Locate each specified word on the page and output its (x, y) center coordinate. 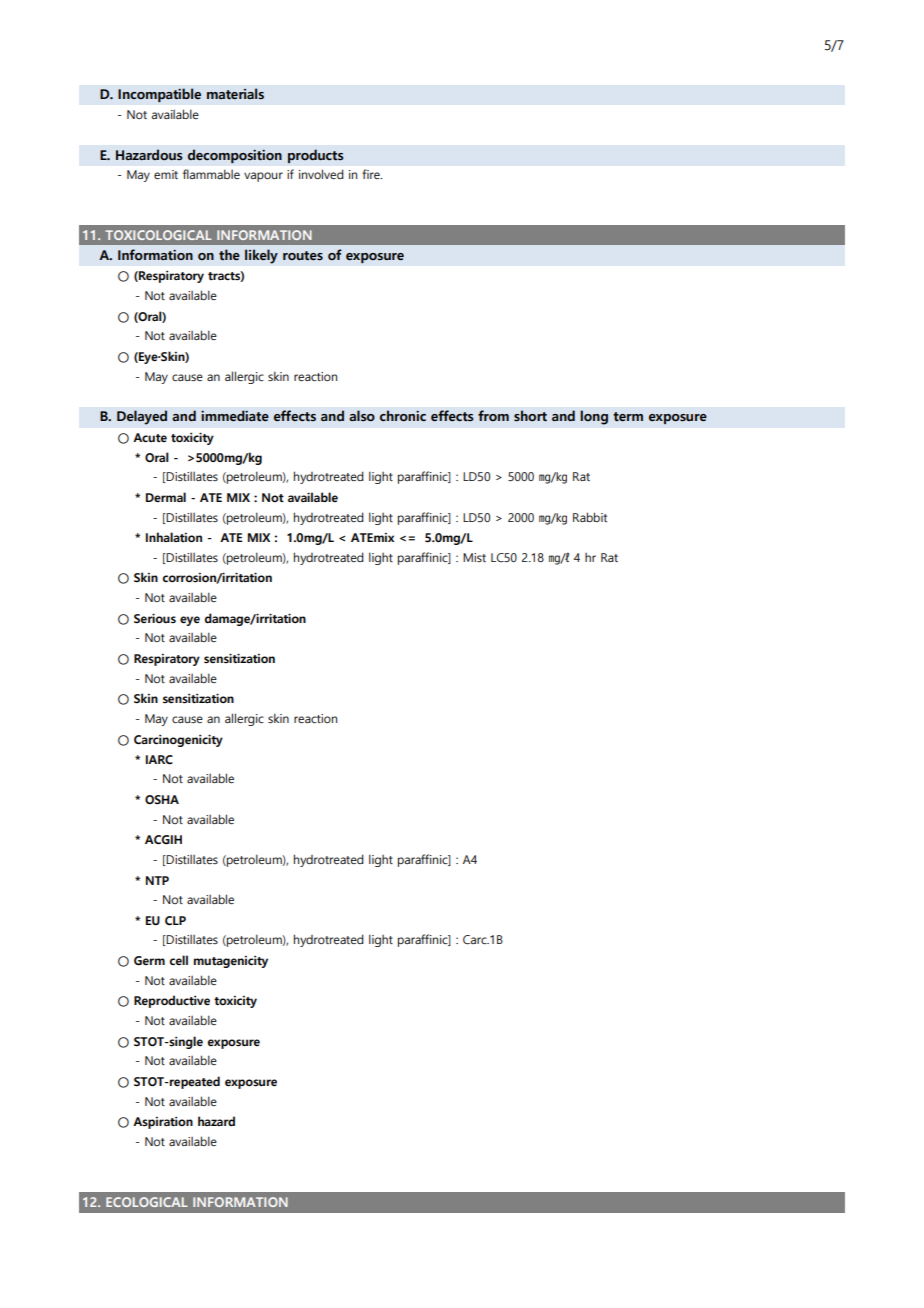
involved (321, 174)
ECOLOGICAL (147, 1202)
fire (372, 174)
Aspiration (163, 1123)
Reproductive (172, 1001)
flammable (211, 174)
